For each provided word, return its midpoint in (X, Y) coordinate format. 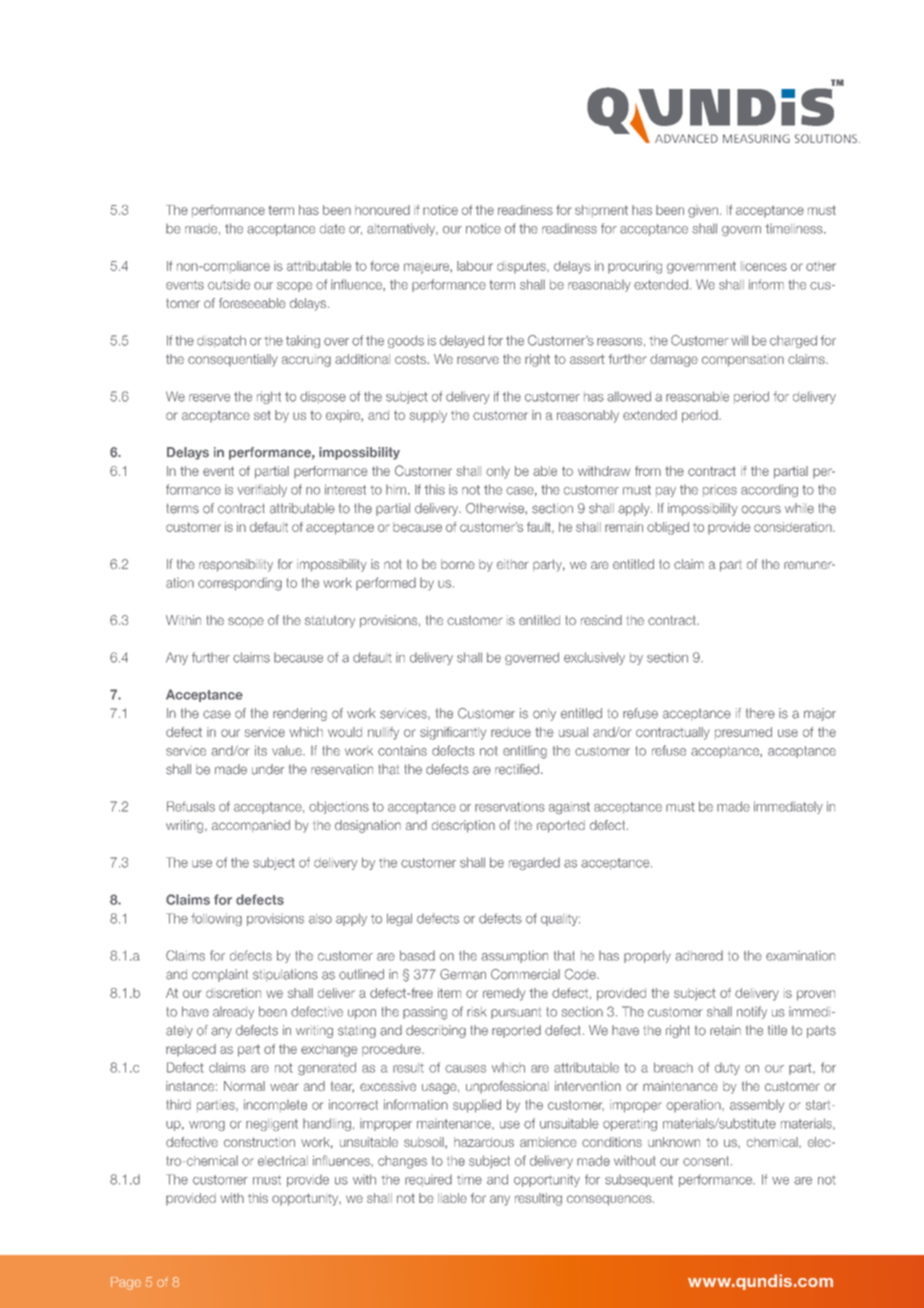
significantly (453, 733)
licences (764, 266)
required (428, 1180)
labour (475, 266)
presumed (743, 733)
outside (229, 285)
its (261, 750)
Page (126, 1283)
